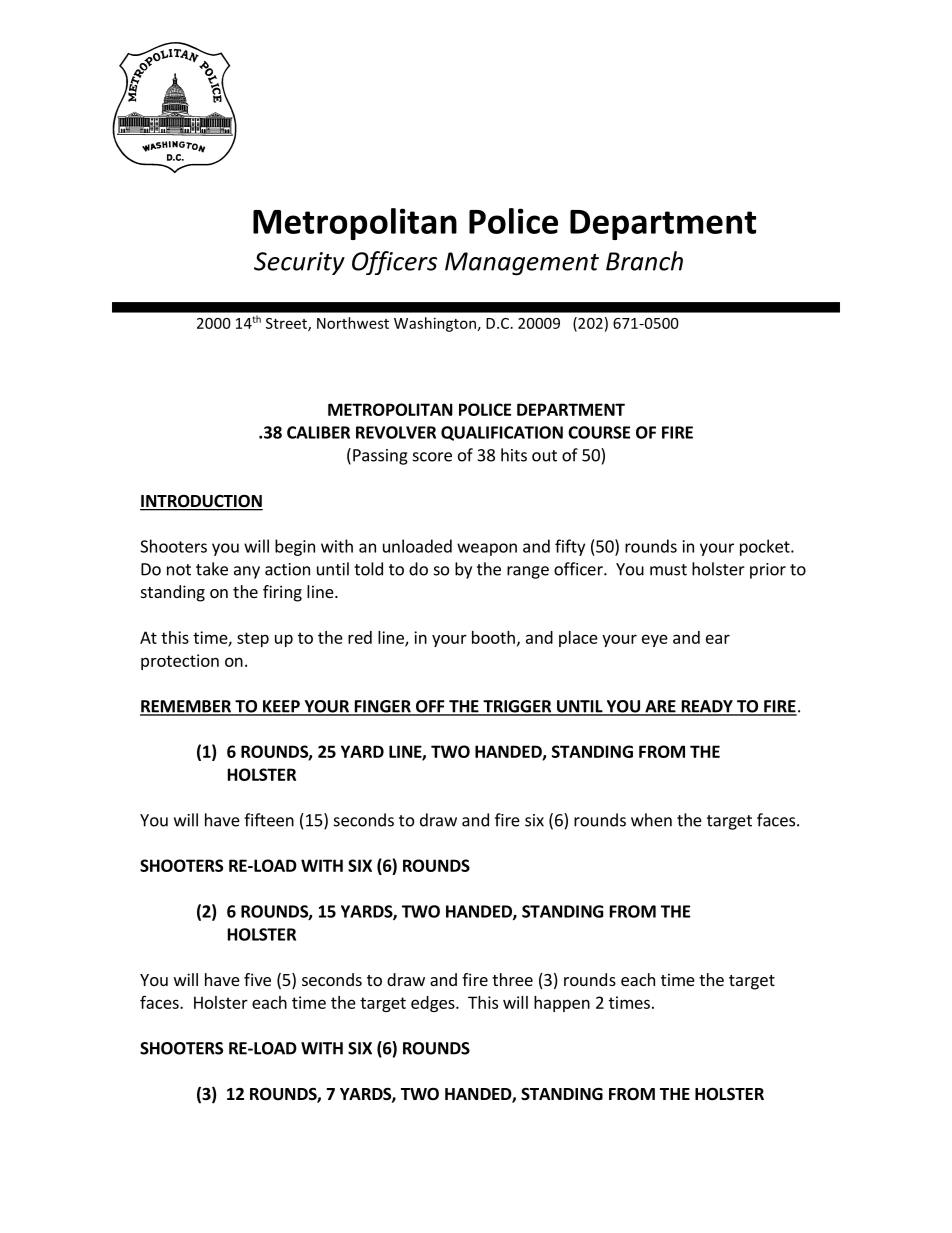  Describe the element at coordinates (517, 707) in the document. I see `TRIGGER` at that location.
